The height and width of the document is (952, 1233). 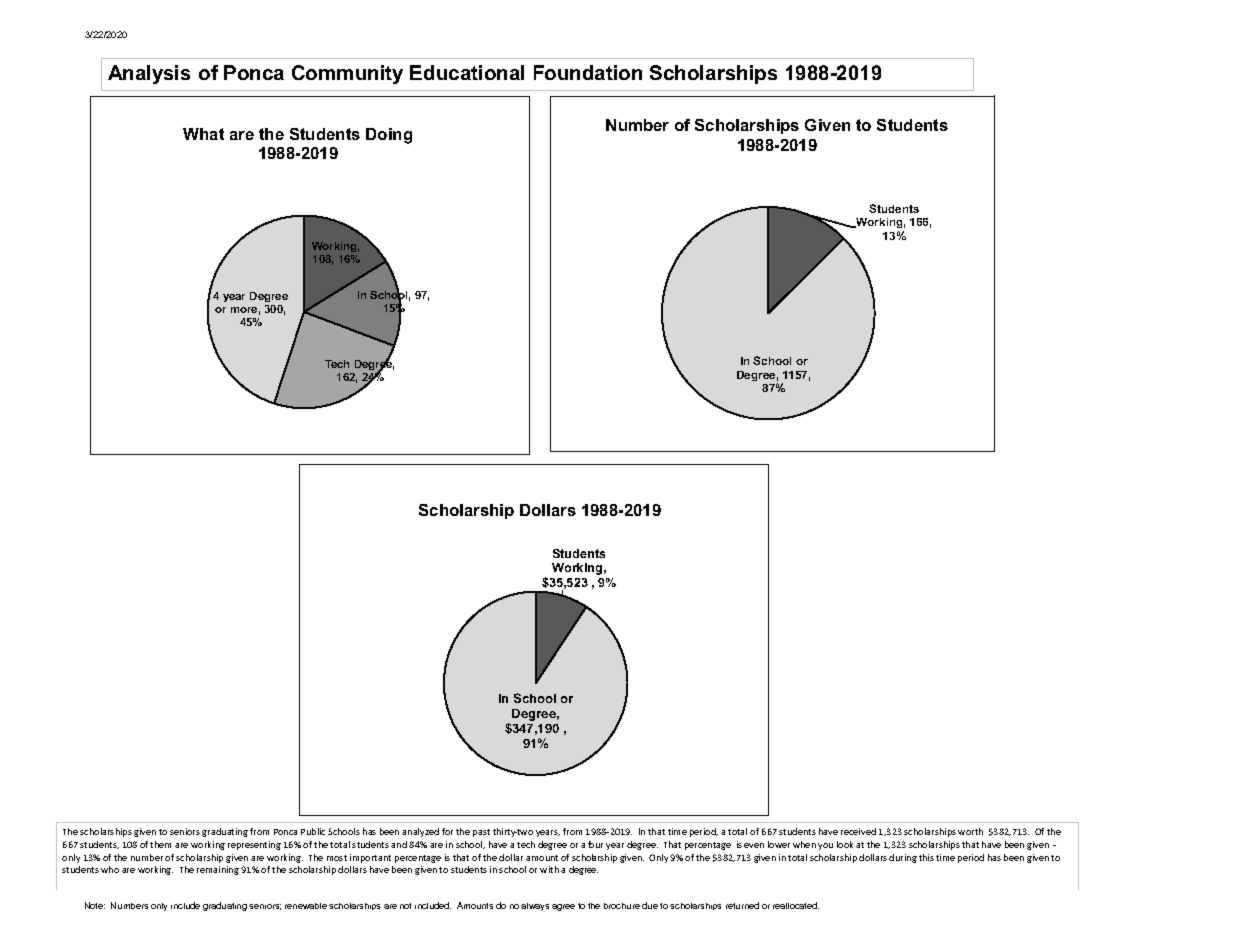 What do you see at coordinates (467, 72) in the document?
I see `Educational` at bounding box center [467, 72].
